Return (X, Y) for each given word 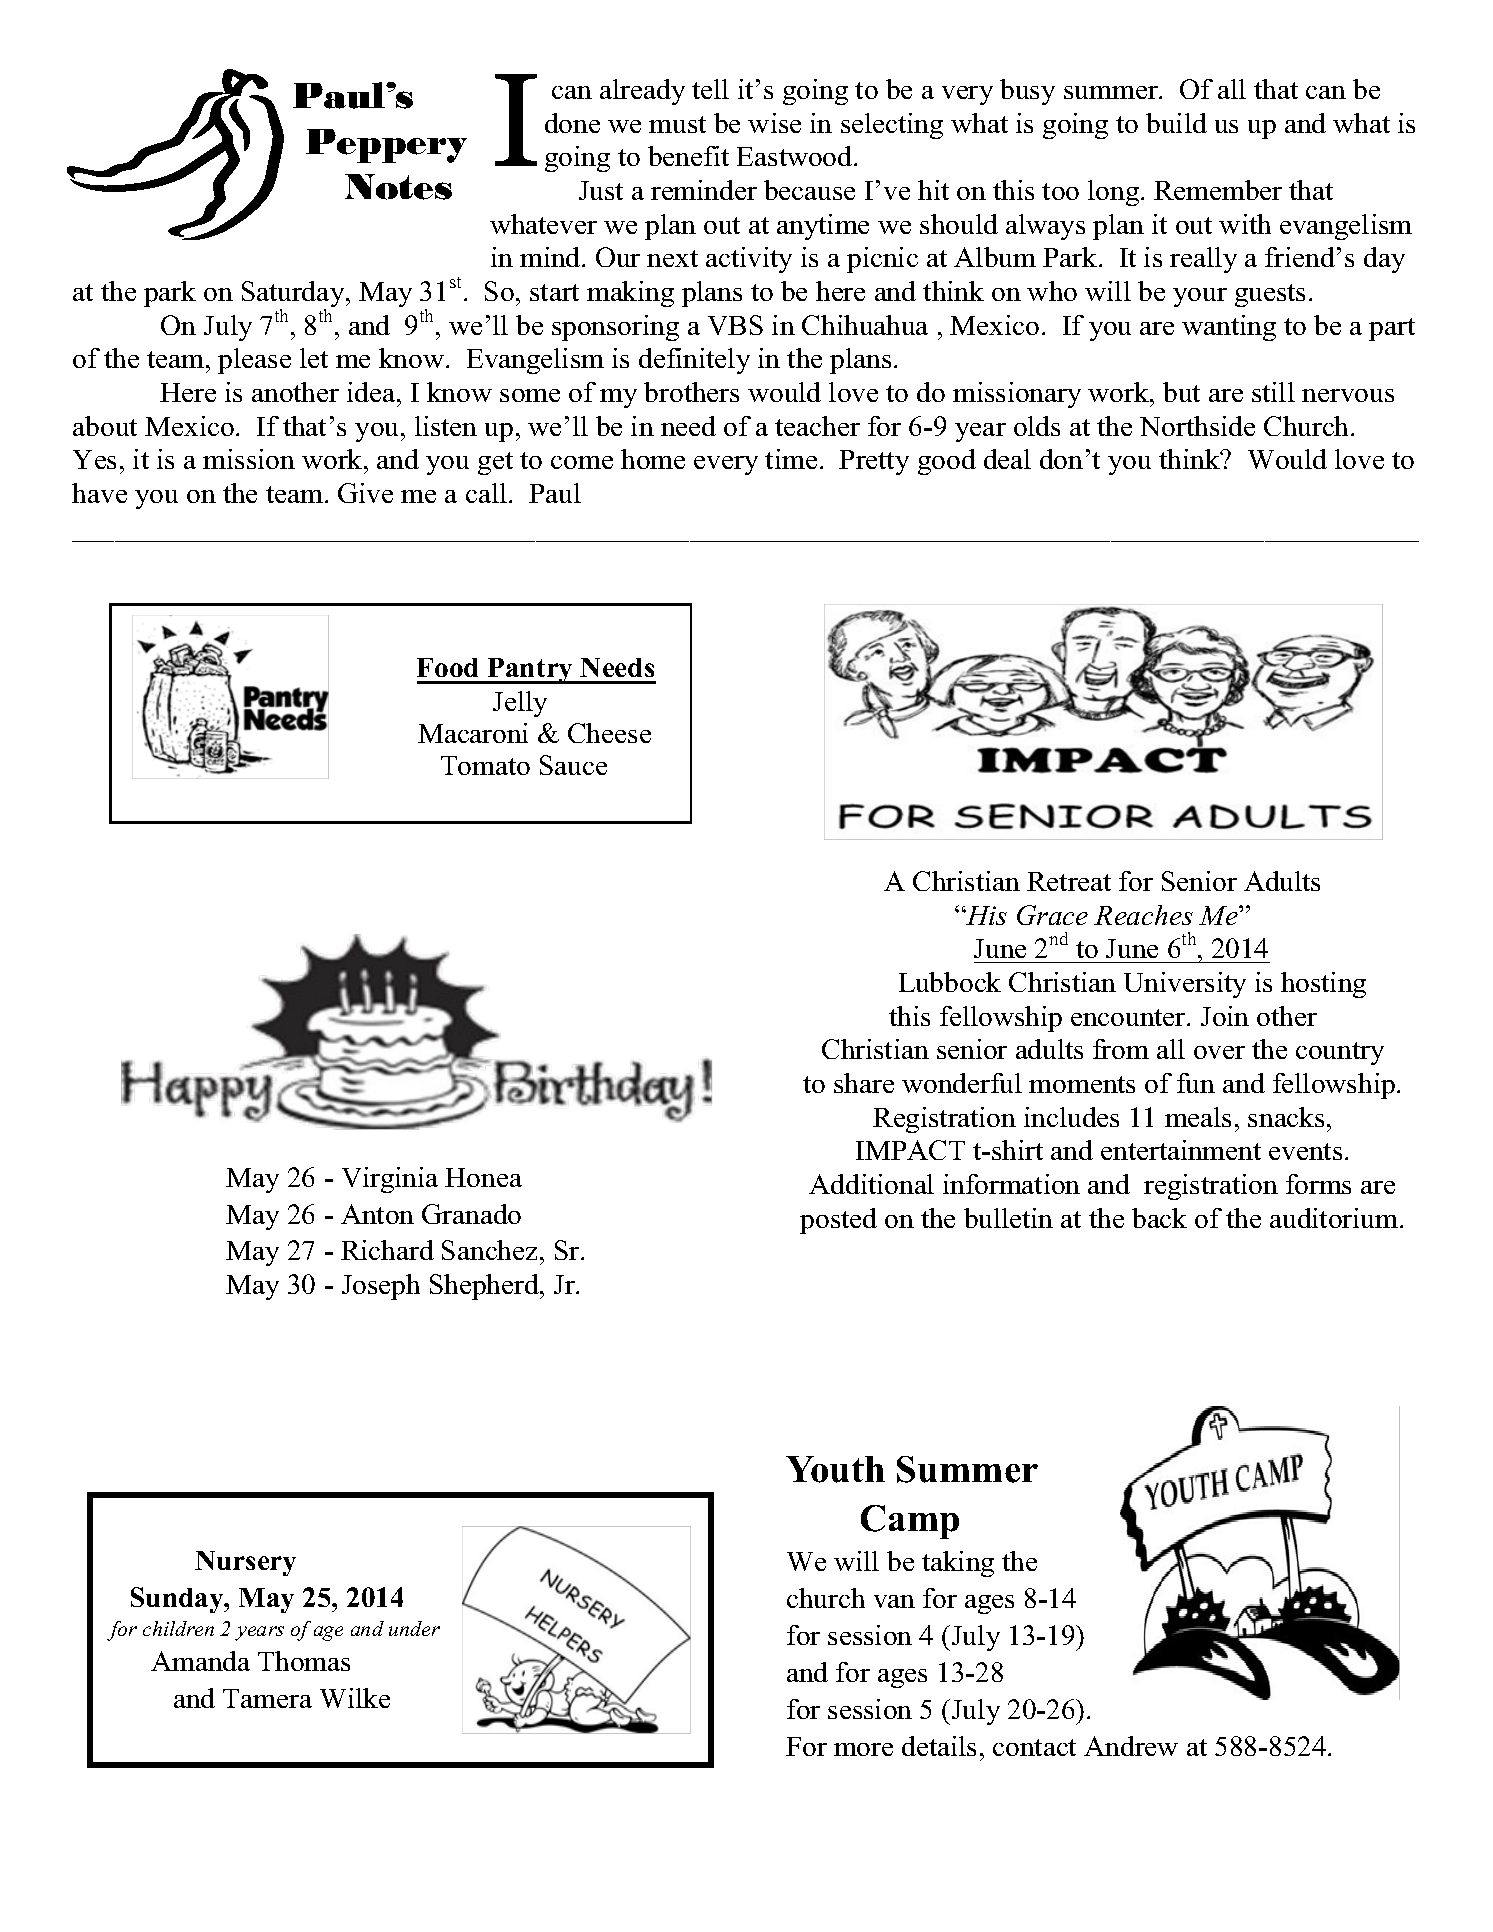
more (863, 1749)
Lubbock (950, 982)
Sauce (573, 765)
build (1176, 123)
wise (774, 123)
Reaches (1143, 915)
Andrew (1131, 1746)
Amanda (200, 1661)
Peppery (386, 146)
